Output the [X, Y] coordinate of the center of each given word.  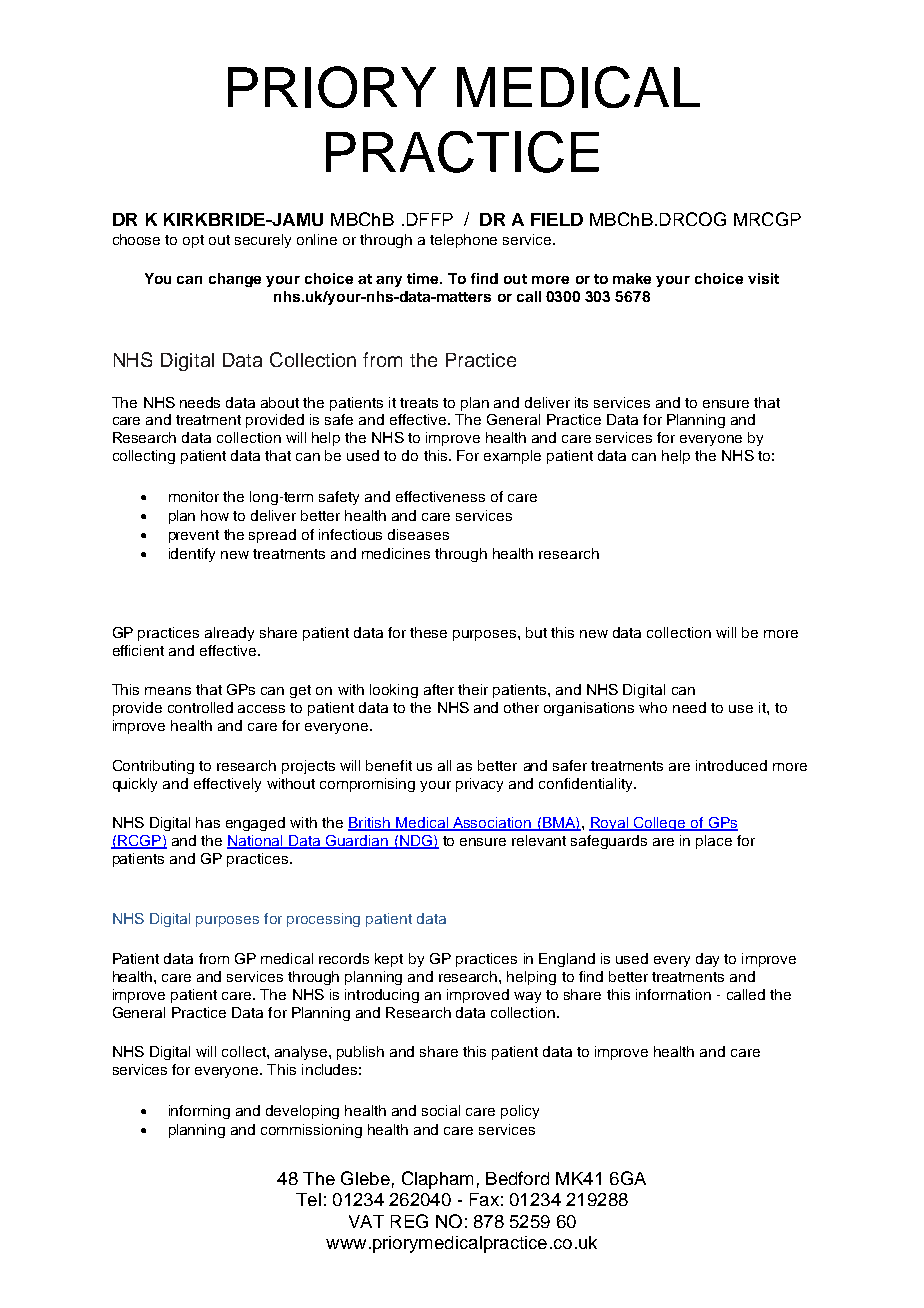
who [653, 707]
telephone [463, 241]
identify [192, 555]
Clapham [437, 1180]
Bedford [517, 1178]
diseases [418, 534]
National [256, 842]
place [714, 842]
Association [492, 824]
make [632, 278]
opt [193, 241]
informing [199, 1112]
